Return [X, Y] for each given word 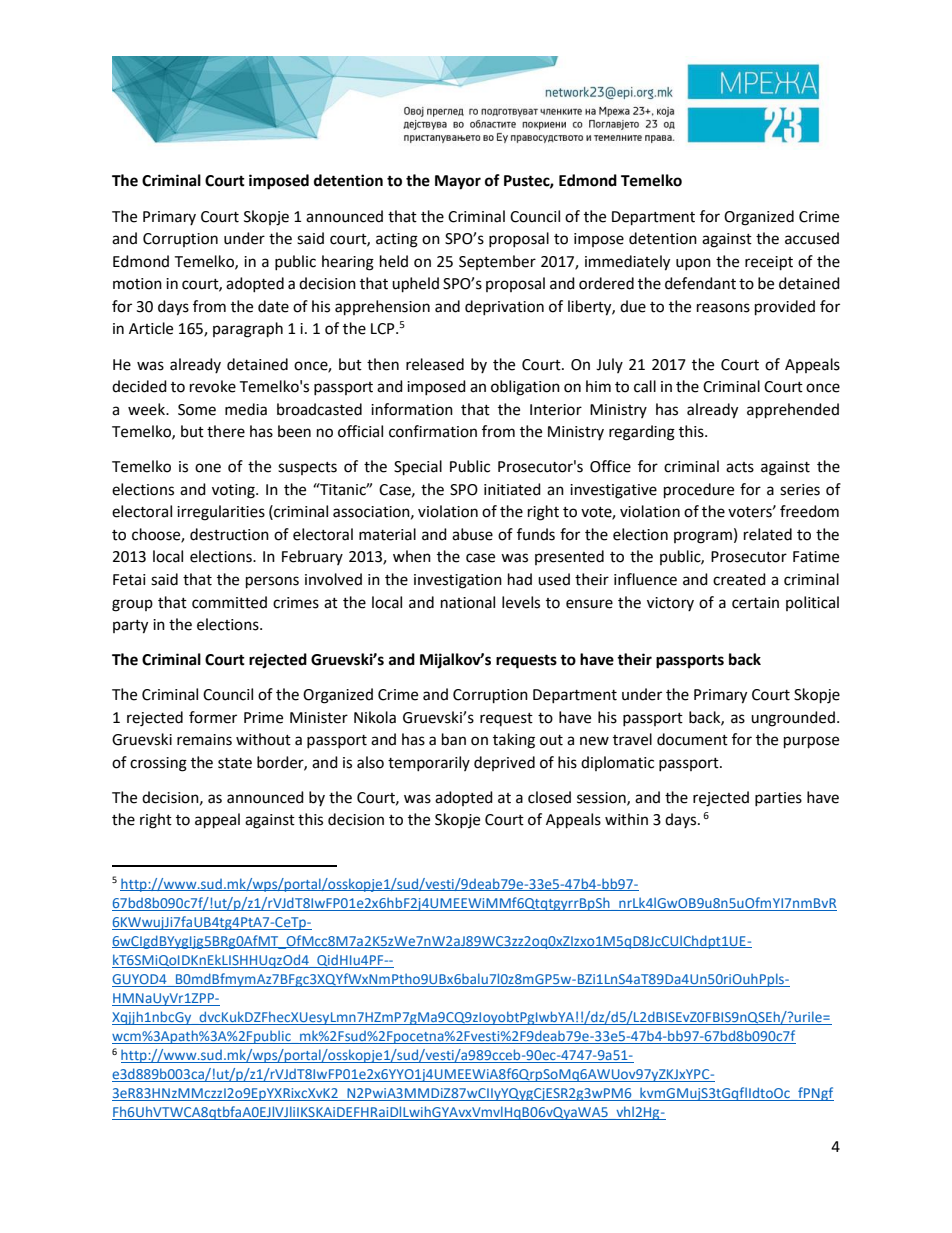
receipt [769, 263]
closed [549, 797]
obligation [525, 388]
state [235, 763]
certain [755, 603]
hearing [348, 263]
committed [229, 602]
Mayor [458, 182]
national [468, 602]
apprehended [793, 411]
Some [197, 410]
